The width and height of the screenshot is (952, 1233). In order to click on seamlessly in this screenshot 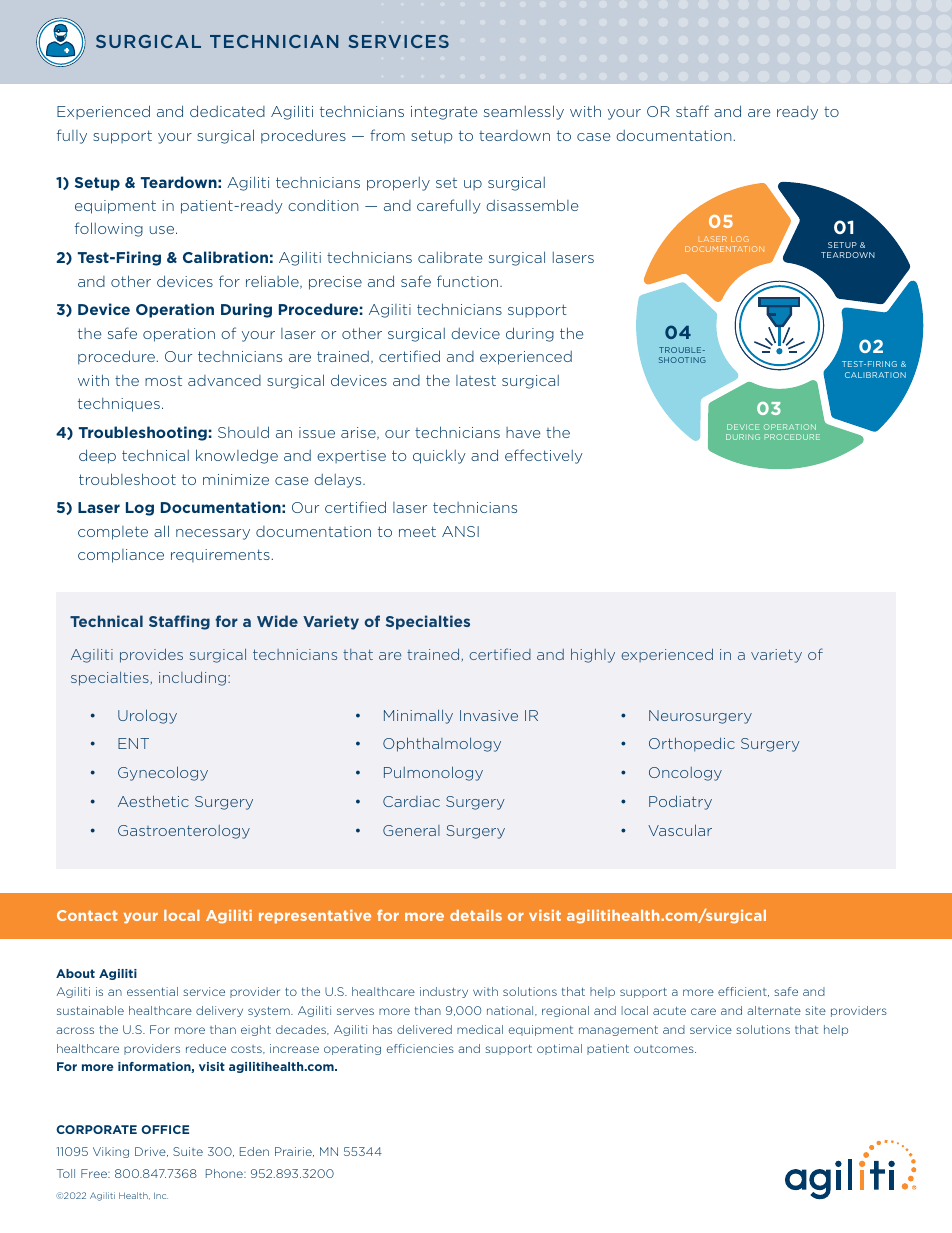, I will do `click(524, 112)`.
